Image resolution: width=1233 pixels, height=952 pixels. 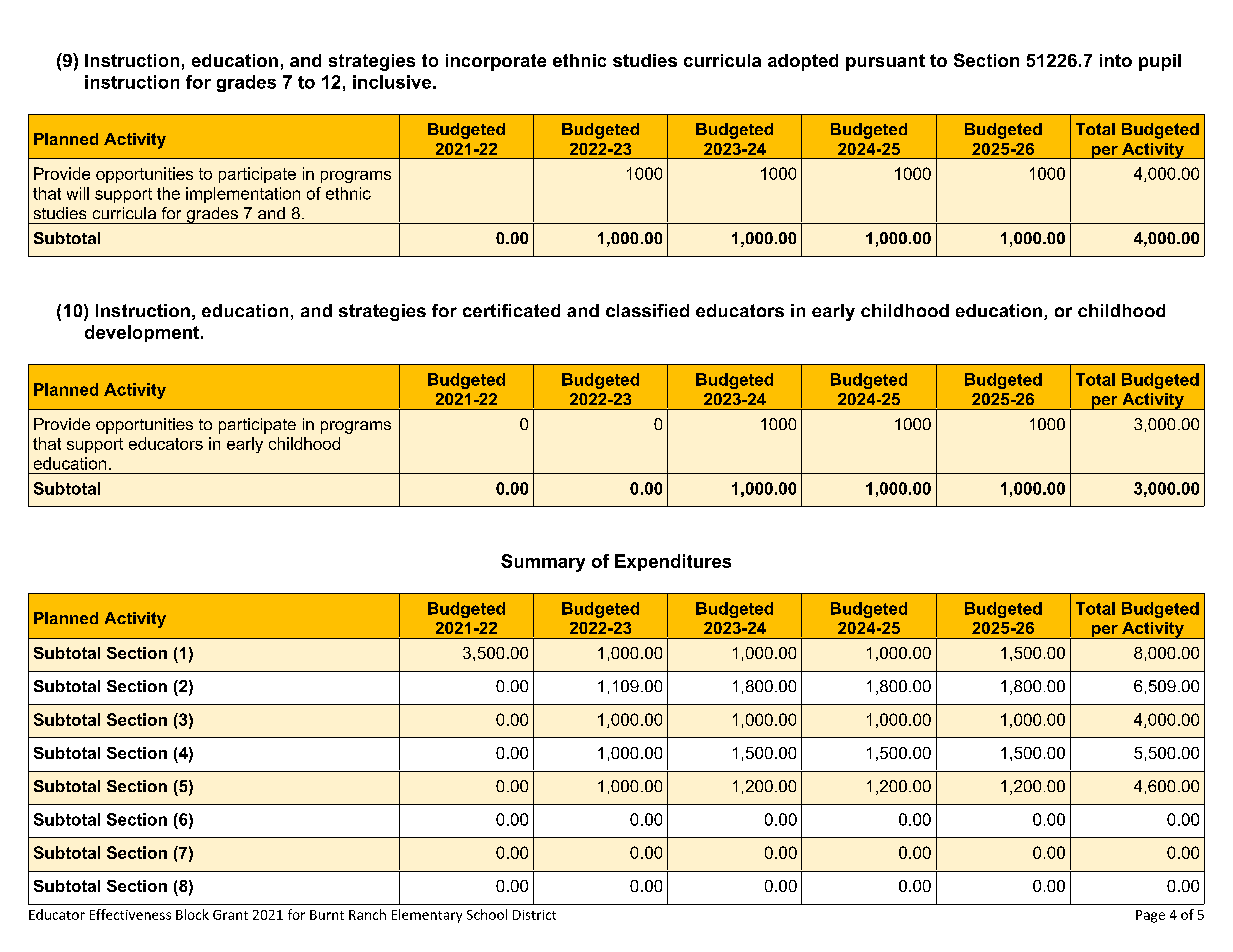 What do you see at coordinates (543, 563) in the screenshot?
I see `Summary` at bounding box center [543, 563].
